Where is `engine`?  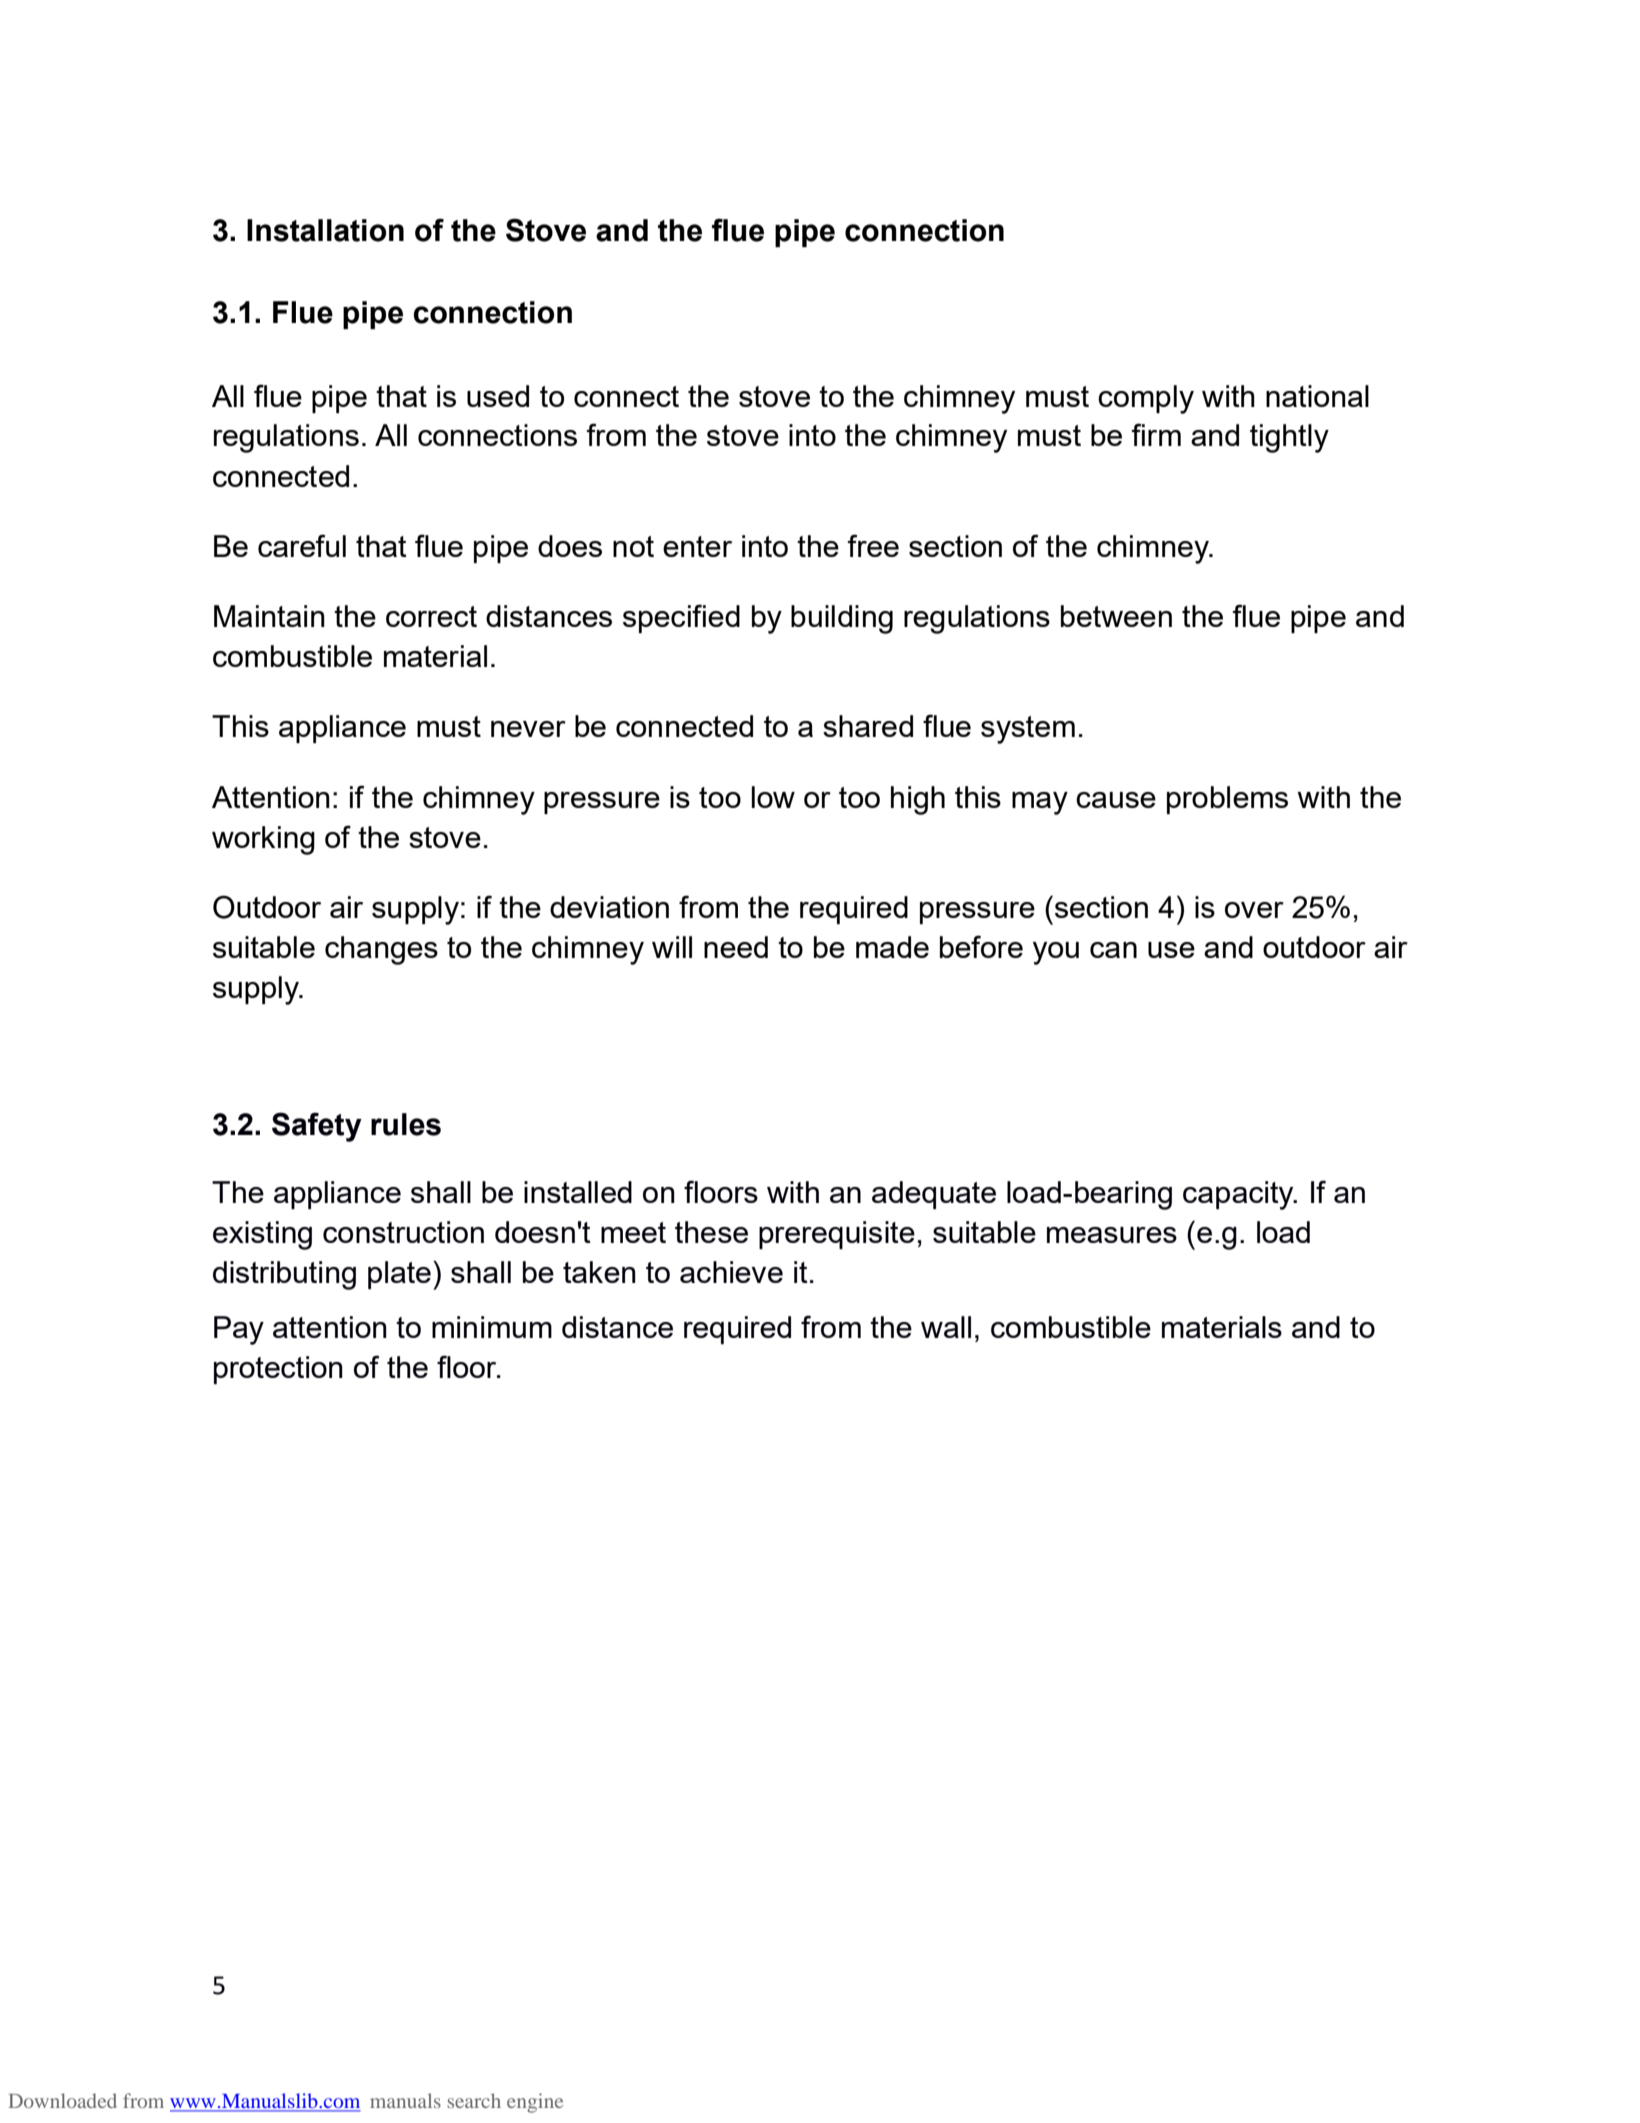 engine is located at coordinates (535, 2103).
